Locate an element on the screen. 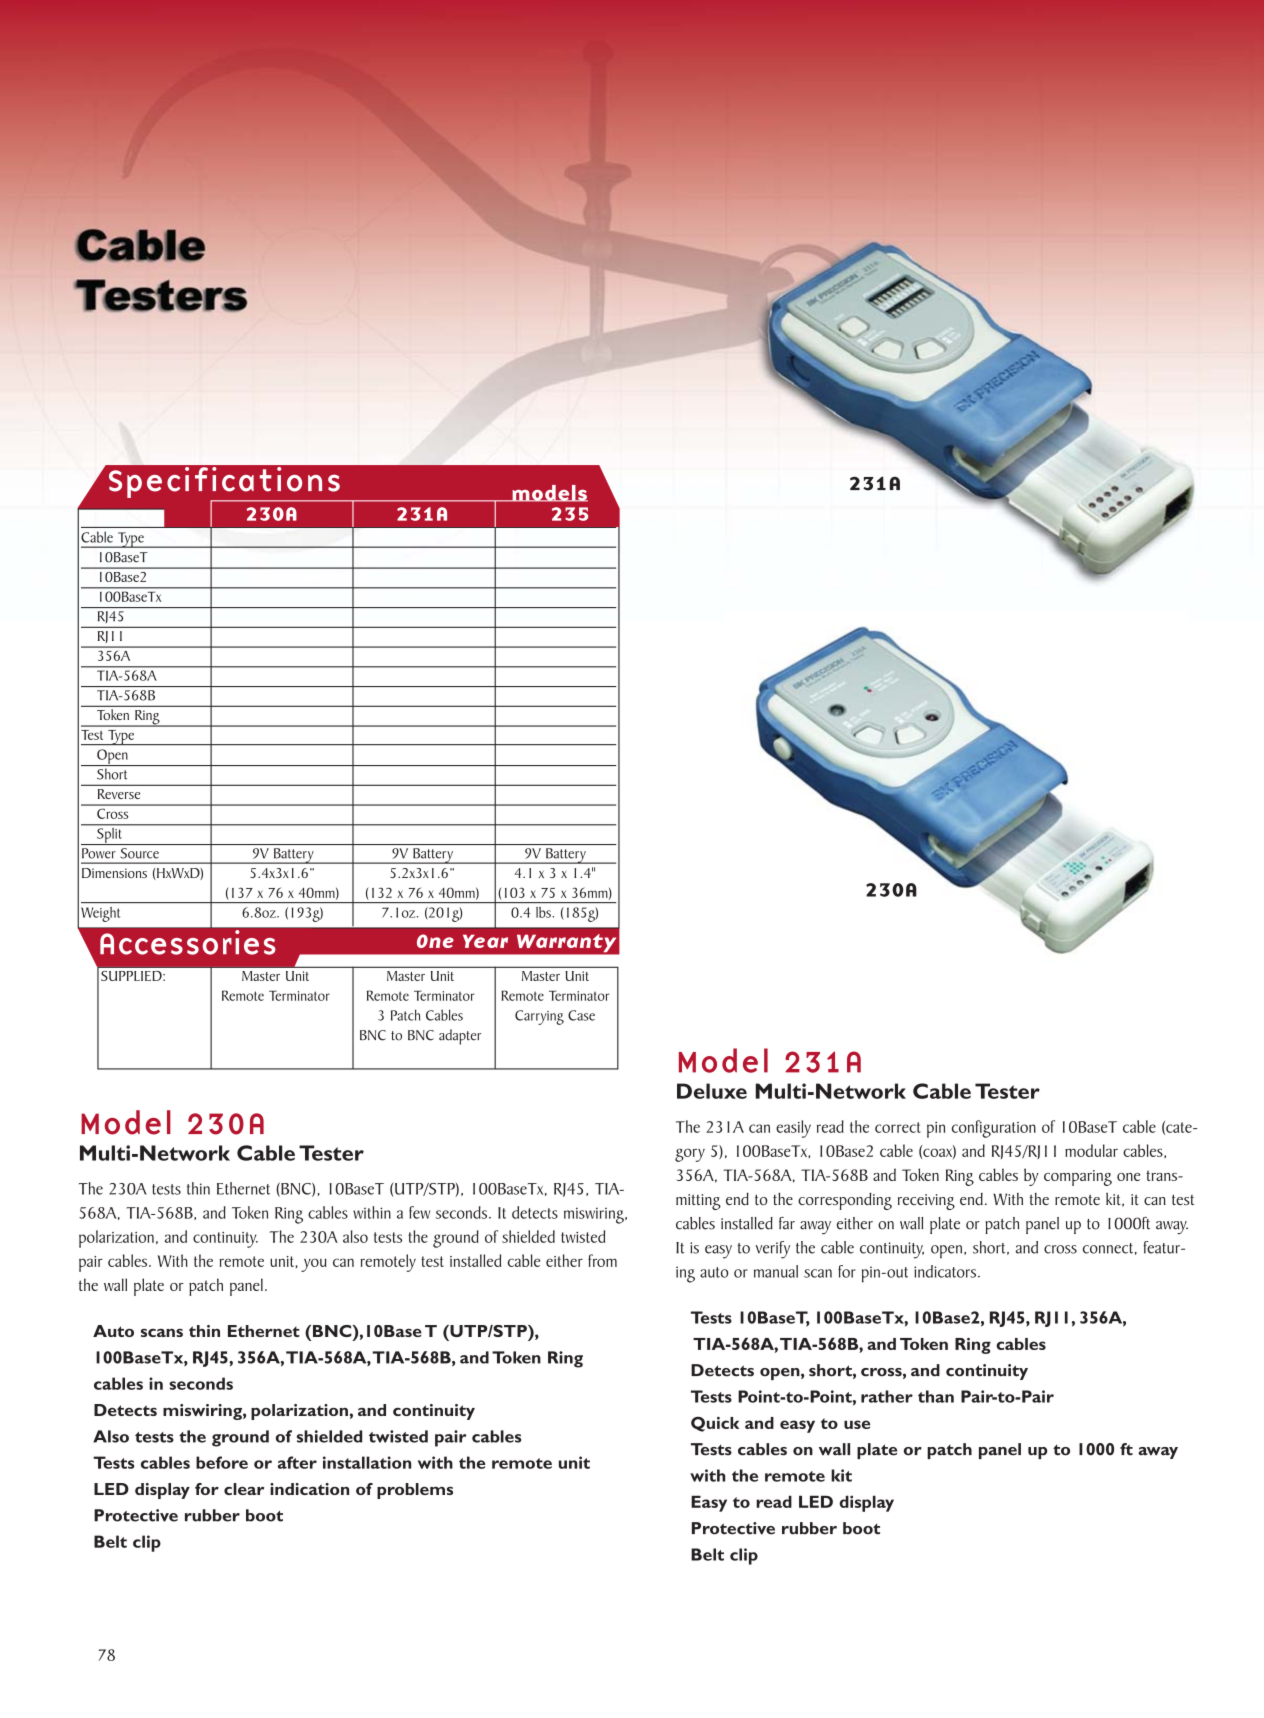  from is located at coordinates (602, 1260).
